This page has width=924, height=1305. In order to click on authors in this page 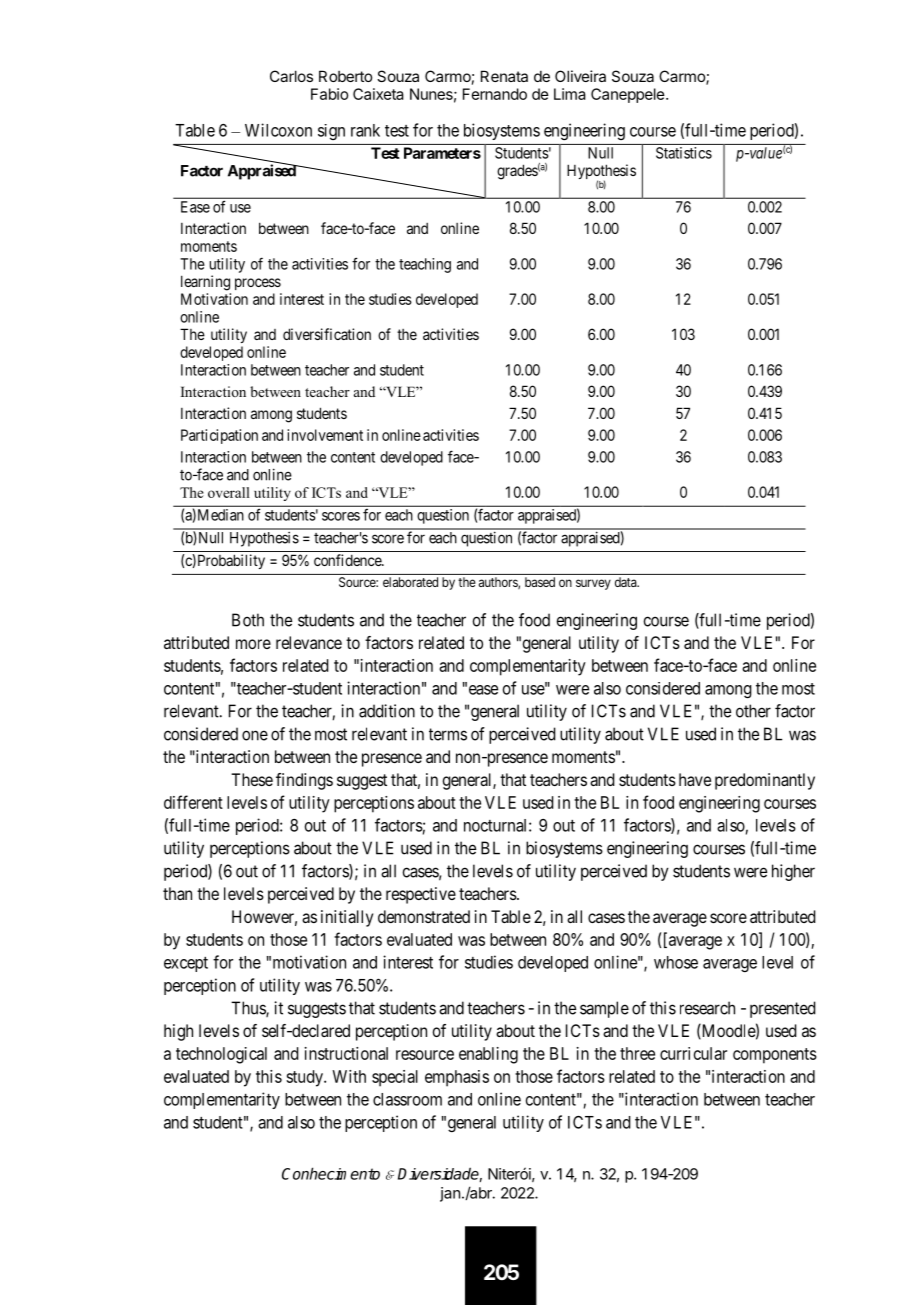, I will do `click(499, 583)`.
